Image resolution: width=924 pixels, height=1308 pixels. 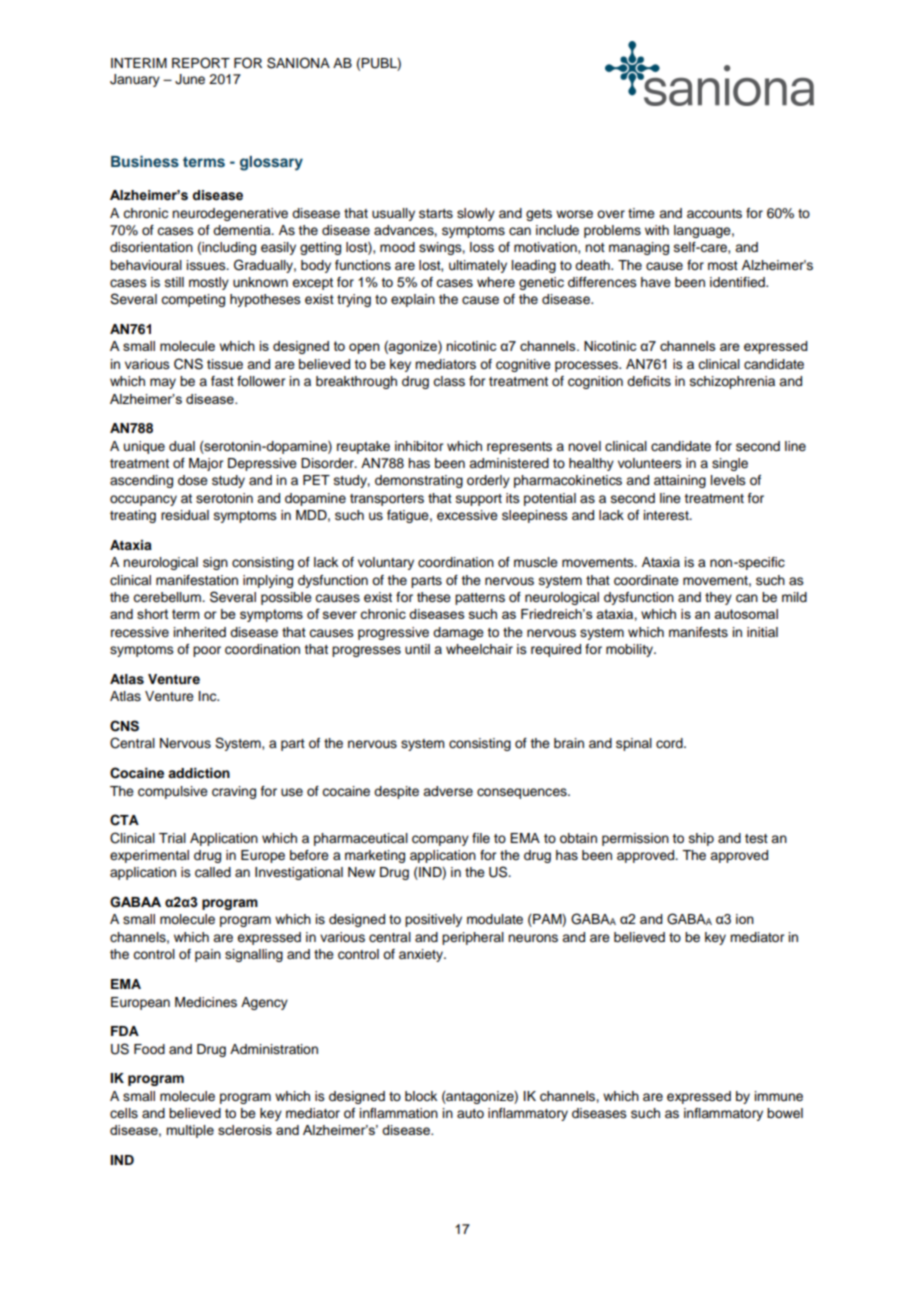 I want to click on accounts, so click(x=714, y=213).
